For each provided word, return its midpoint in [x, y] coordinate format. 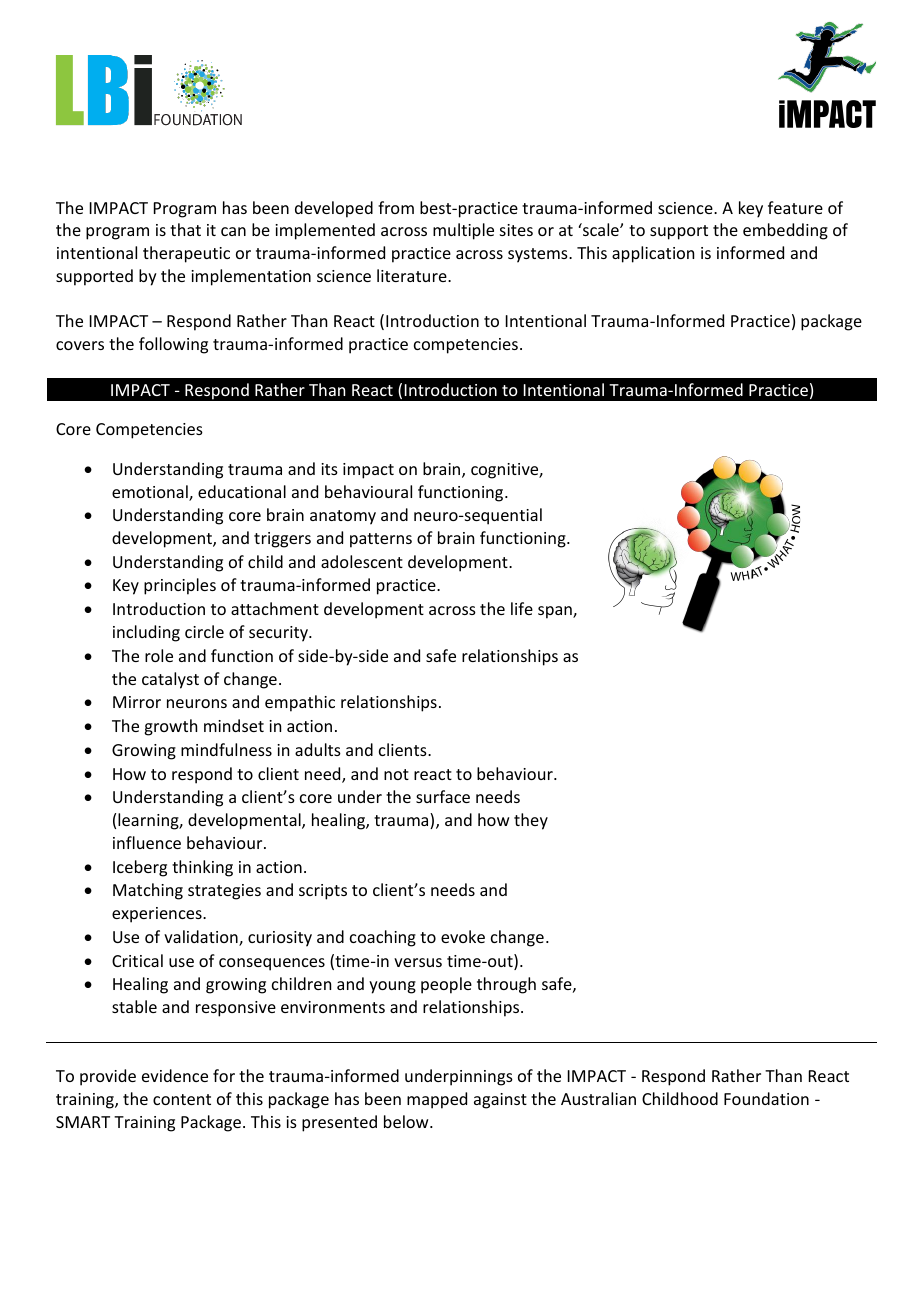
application [653, 254]
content [182, 1099]
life [522, 608]
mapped [437, 1100]
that [185, 229]
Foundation [766, 1098]
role [159, 655]
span [556, 612]
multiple [463, 231]
